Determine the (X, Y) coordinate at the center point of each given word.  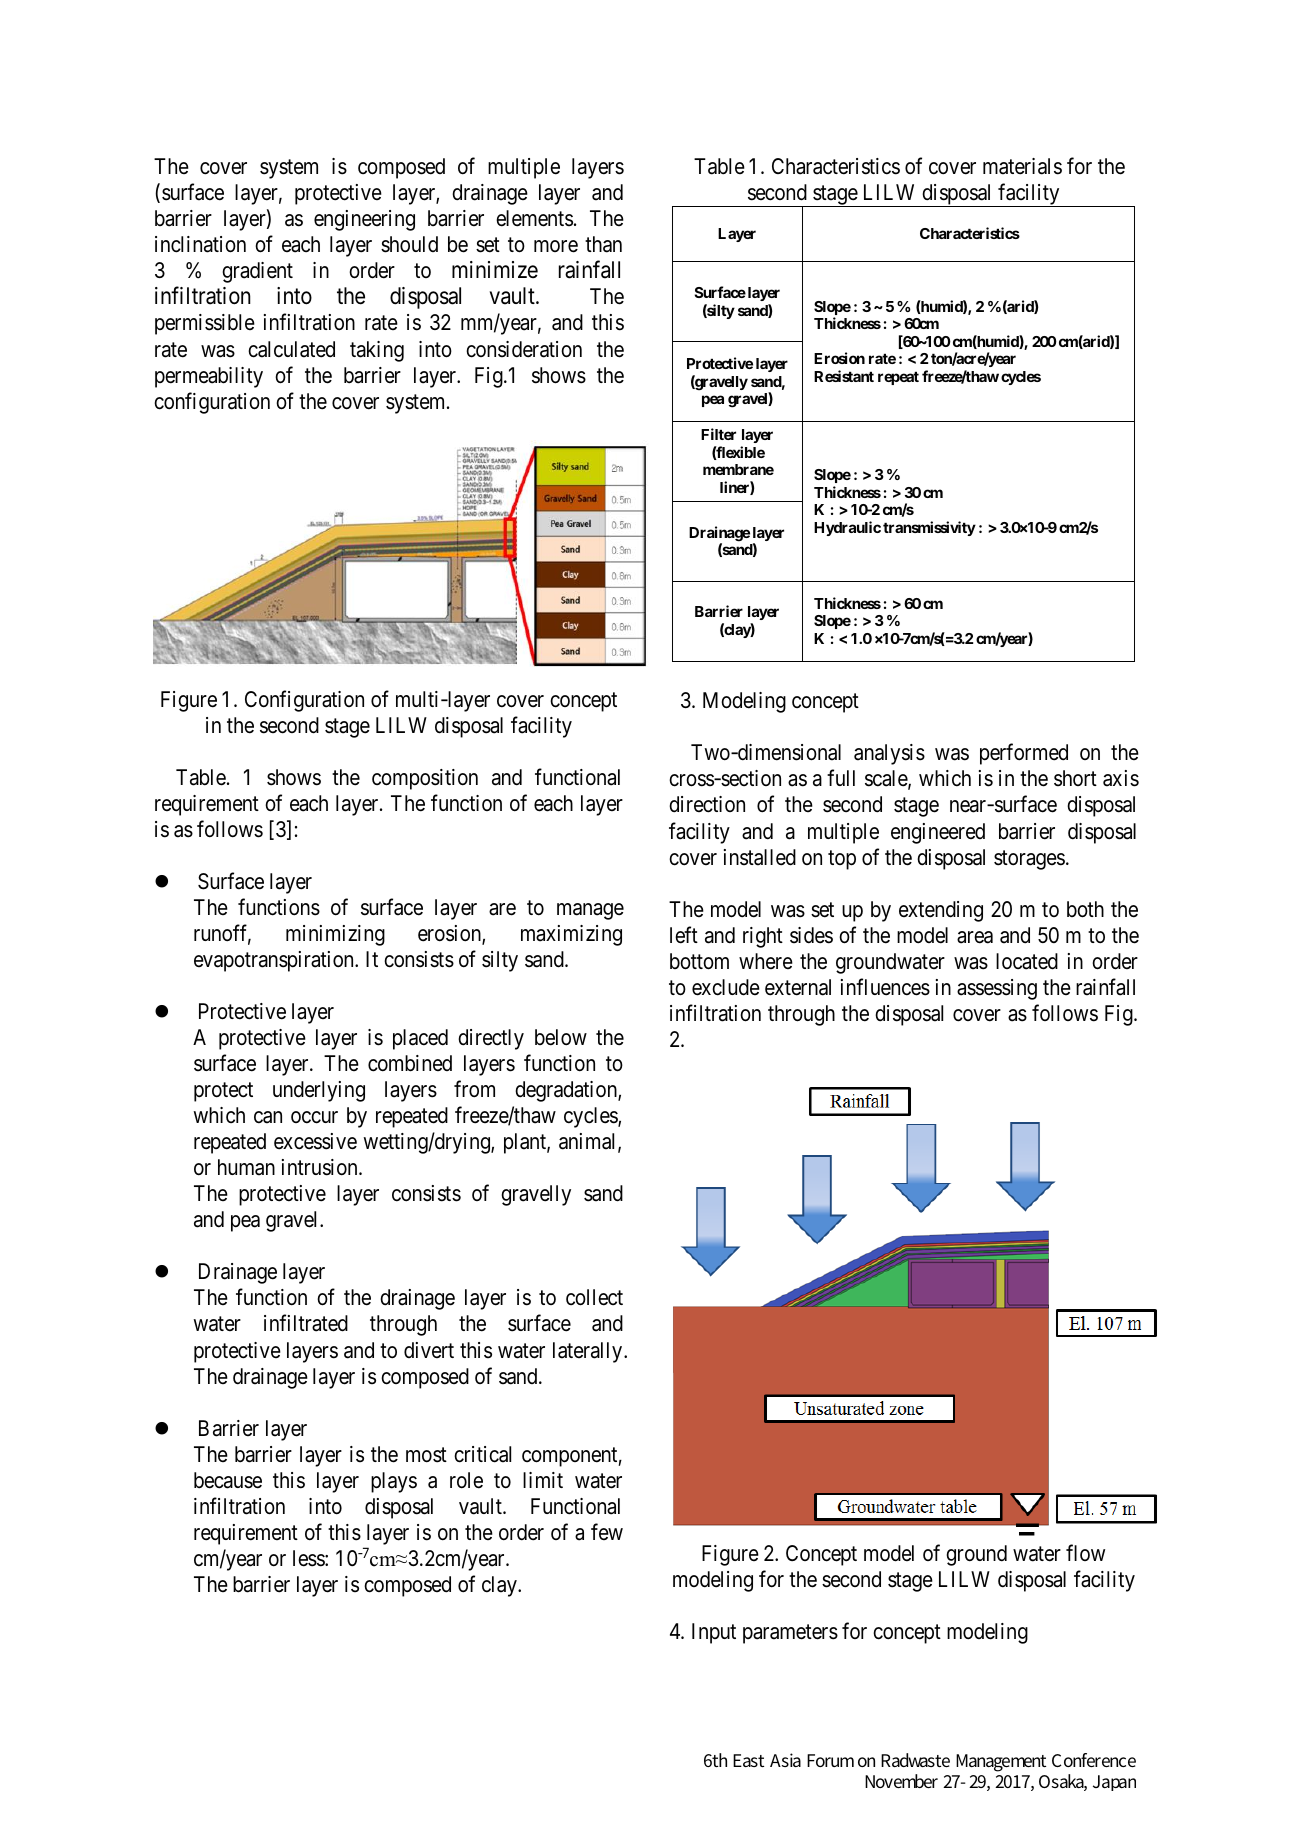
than (603, 244)
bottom (699, 961)
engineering (364, 220)
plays (394, 1482)
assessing (997, 989)
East (748, 1760)
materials (1022, 166)
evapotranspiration (275, 961)
